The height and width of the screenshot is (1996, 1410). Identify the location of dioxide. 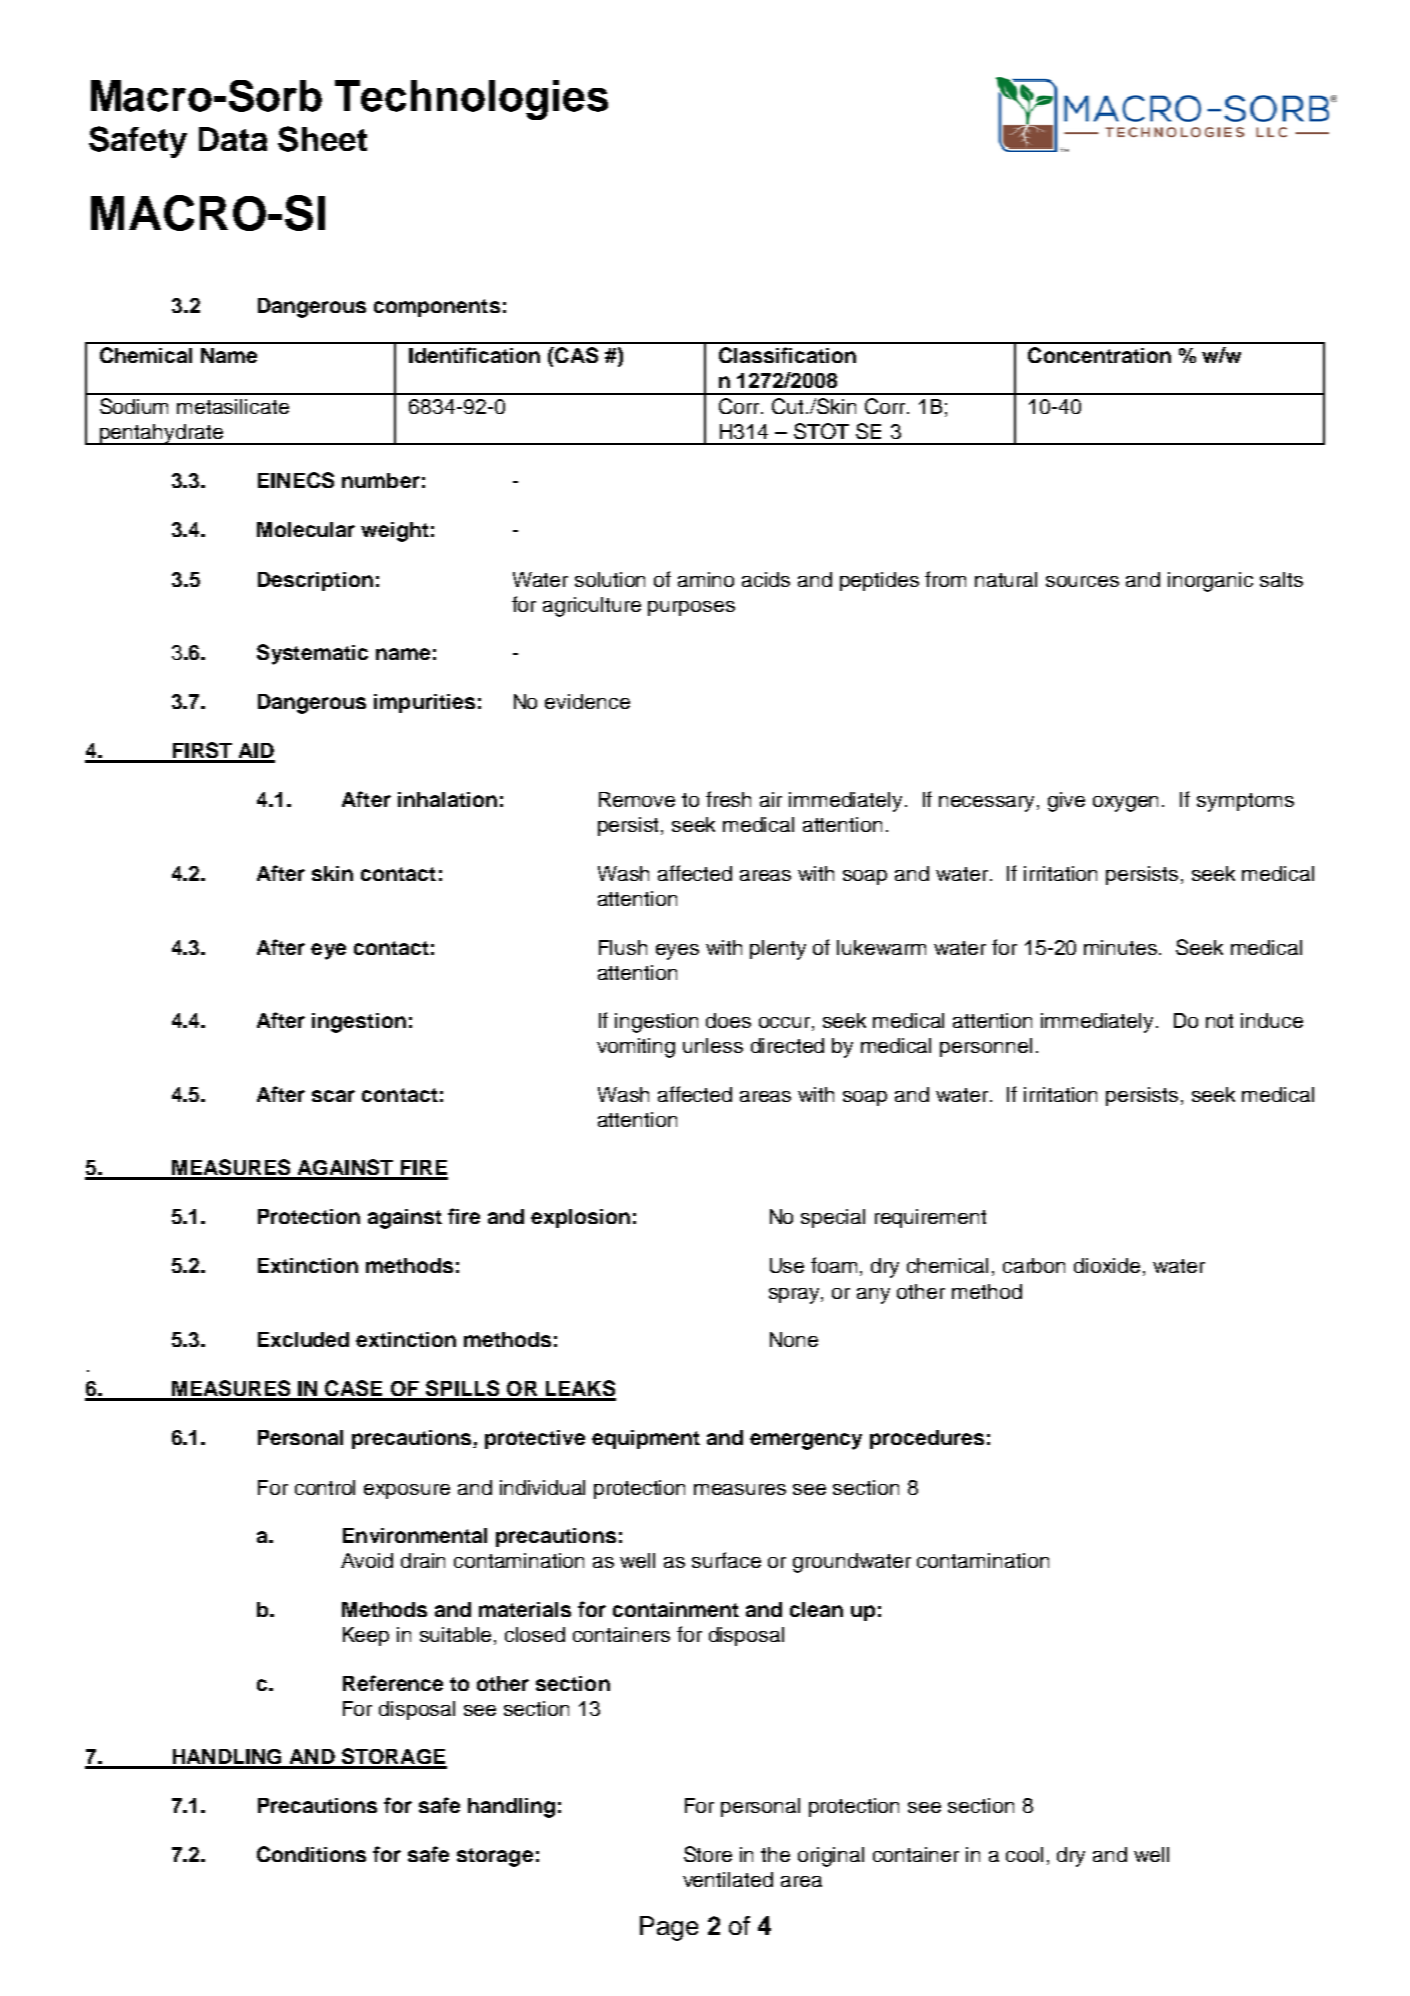
(1107, 1265).
